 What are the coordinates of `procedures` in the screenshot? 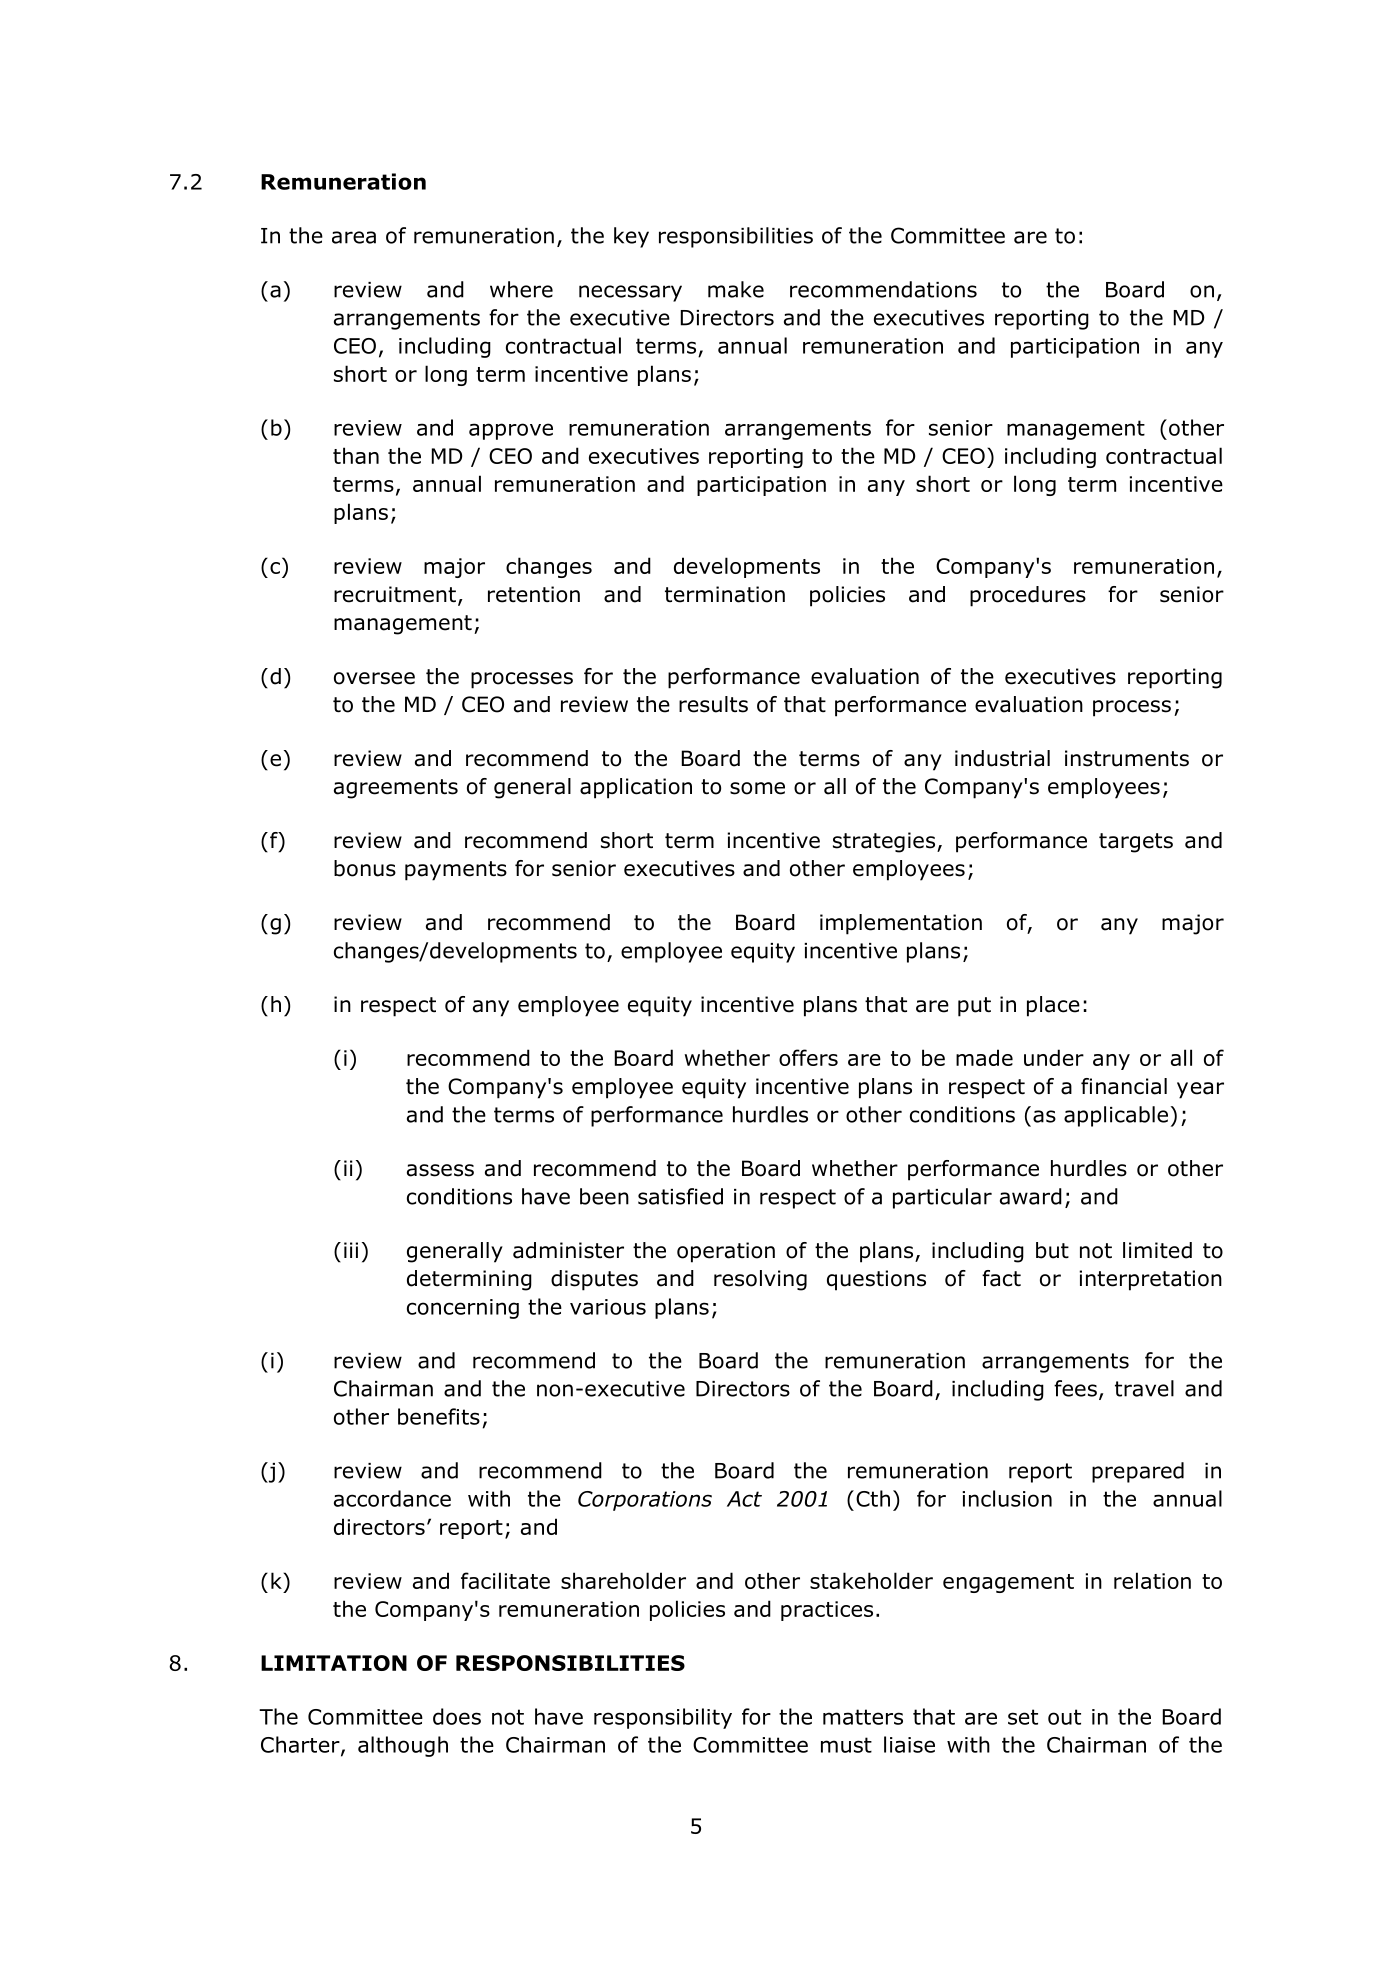 It's located at (1028, 596).
